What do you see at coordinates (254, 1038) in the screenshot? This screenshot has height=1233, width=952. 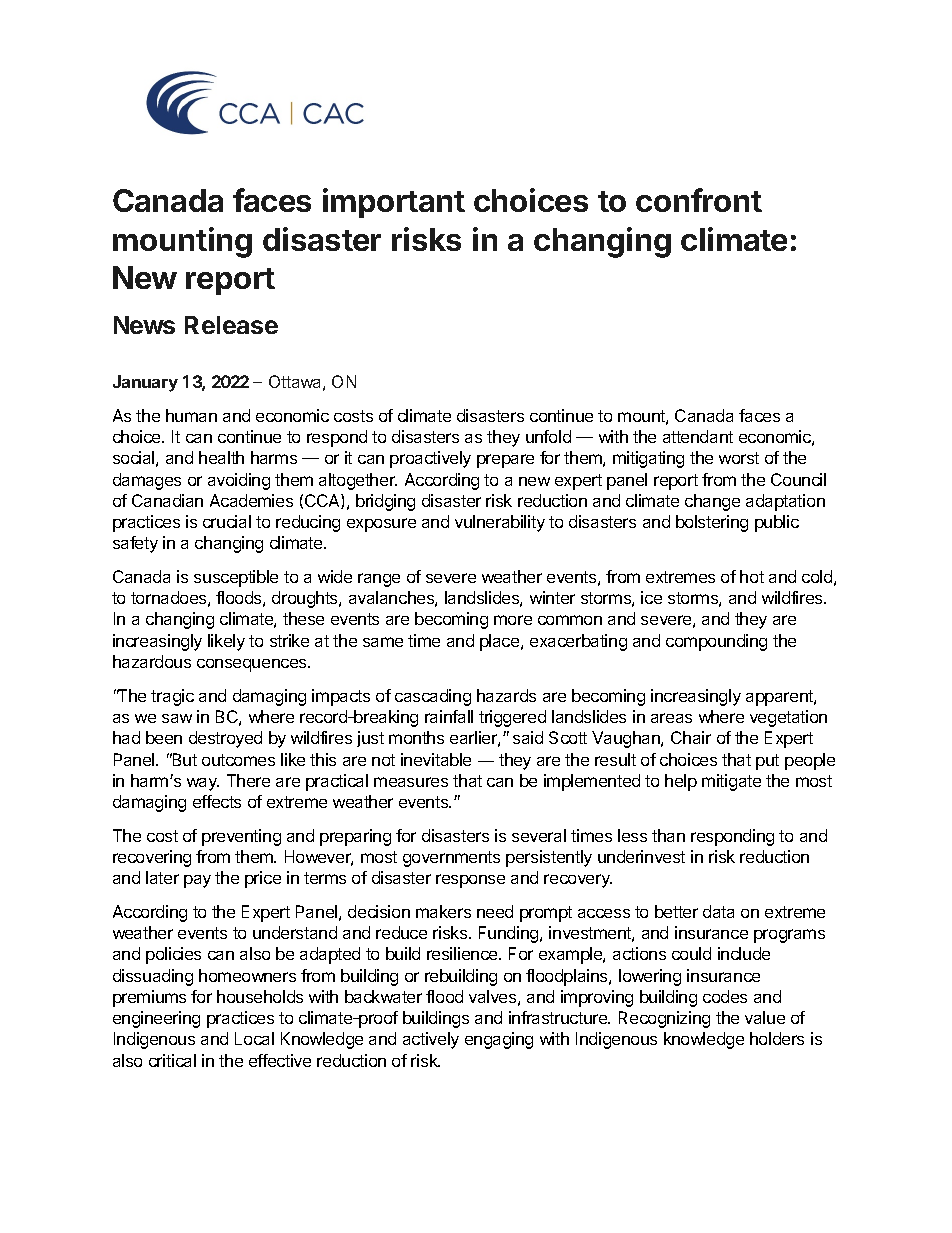 I see `Local` at bounding box center [254, 1038].
